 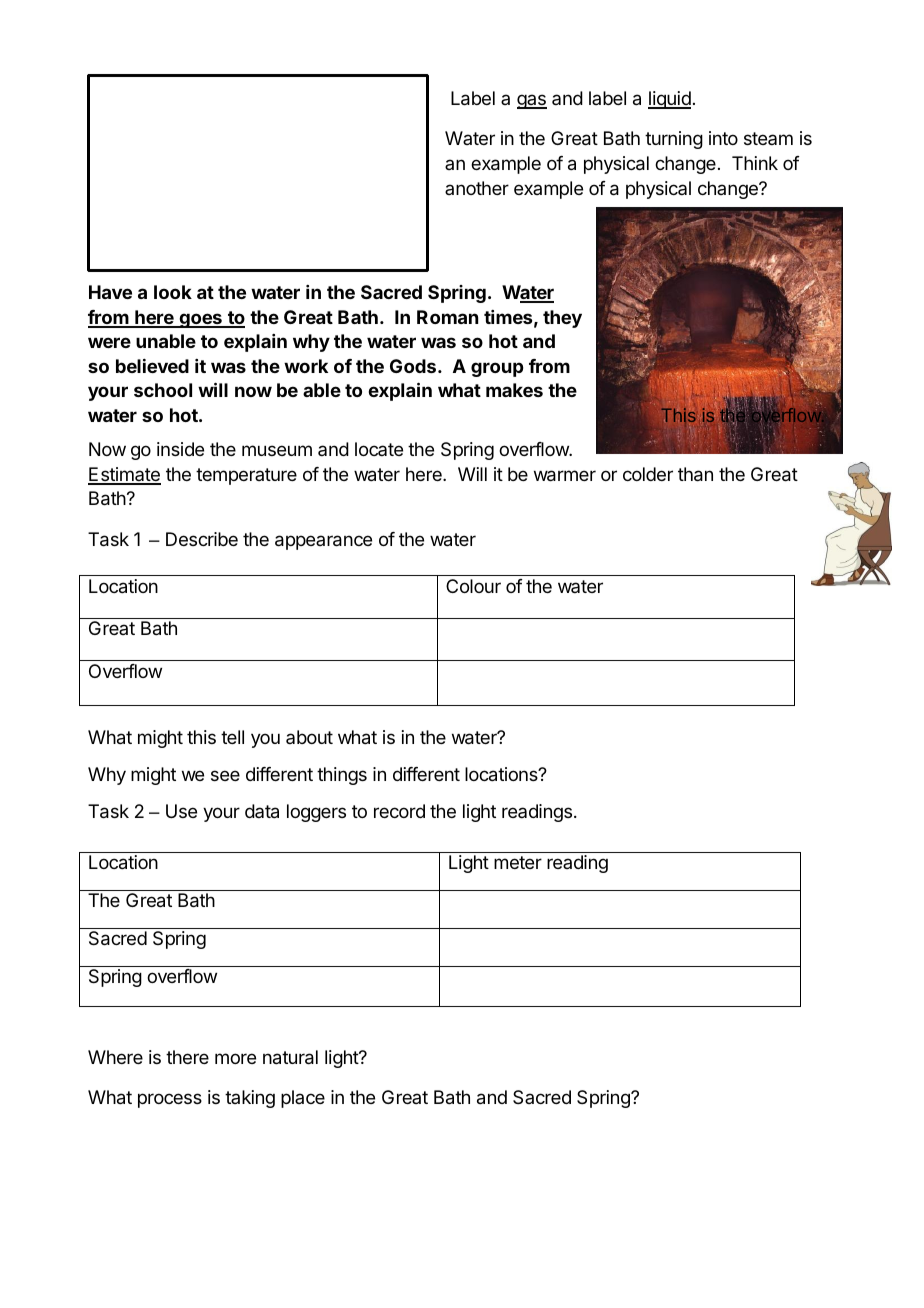 I want to click on meter, so click(x=518, y=862).
